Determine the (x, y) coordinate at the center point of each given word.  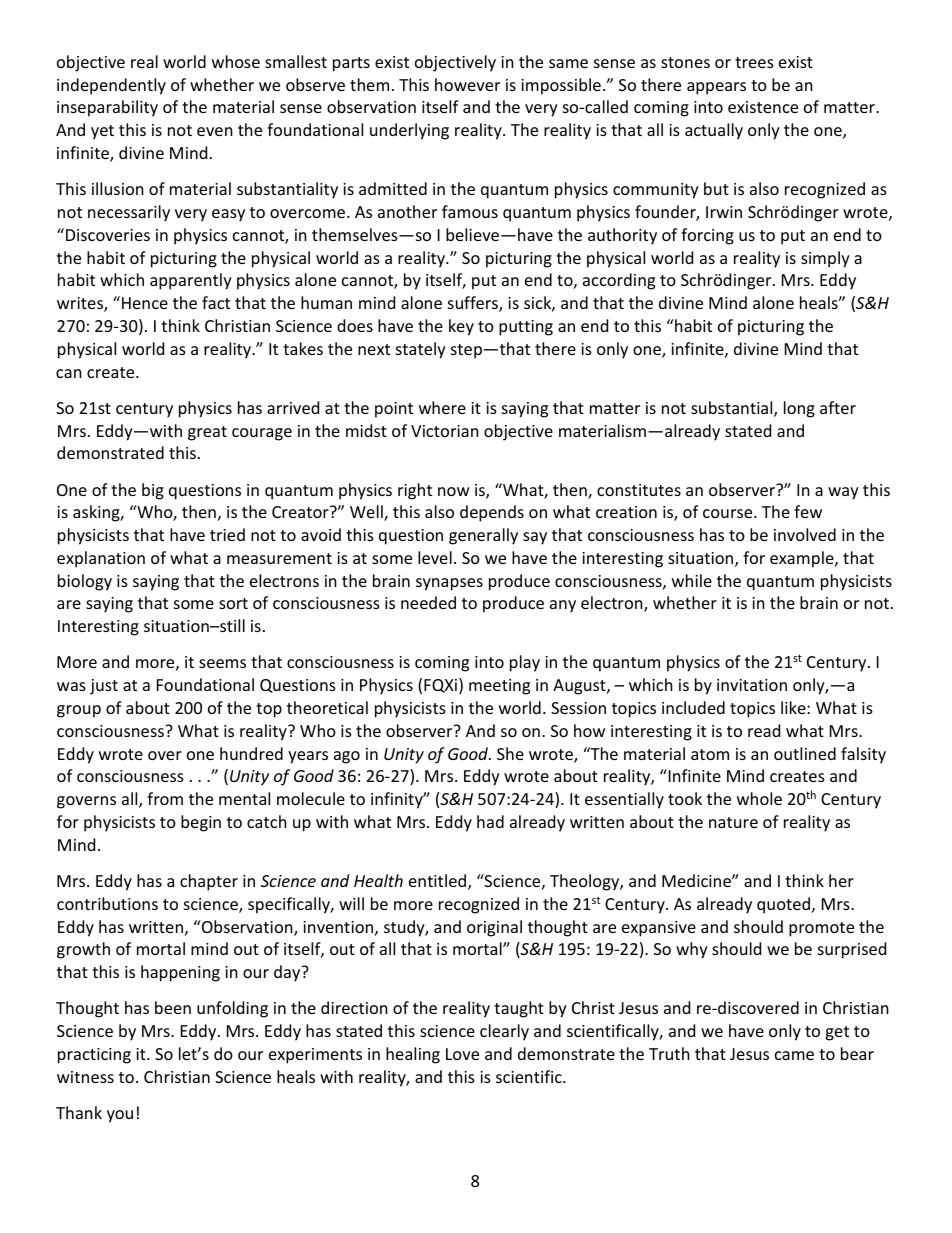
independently (111, 86)
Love (462, 1054)
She (510, 753)
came (794, 1055)
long (799, 409)
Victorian (445, 431)
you (120, 1116)
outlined (805, 753)
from (165, 798)
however (467, 84)
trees (754, 62)
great (207, 433)
